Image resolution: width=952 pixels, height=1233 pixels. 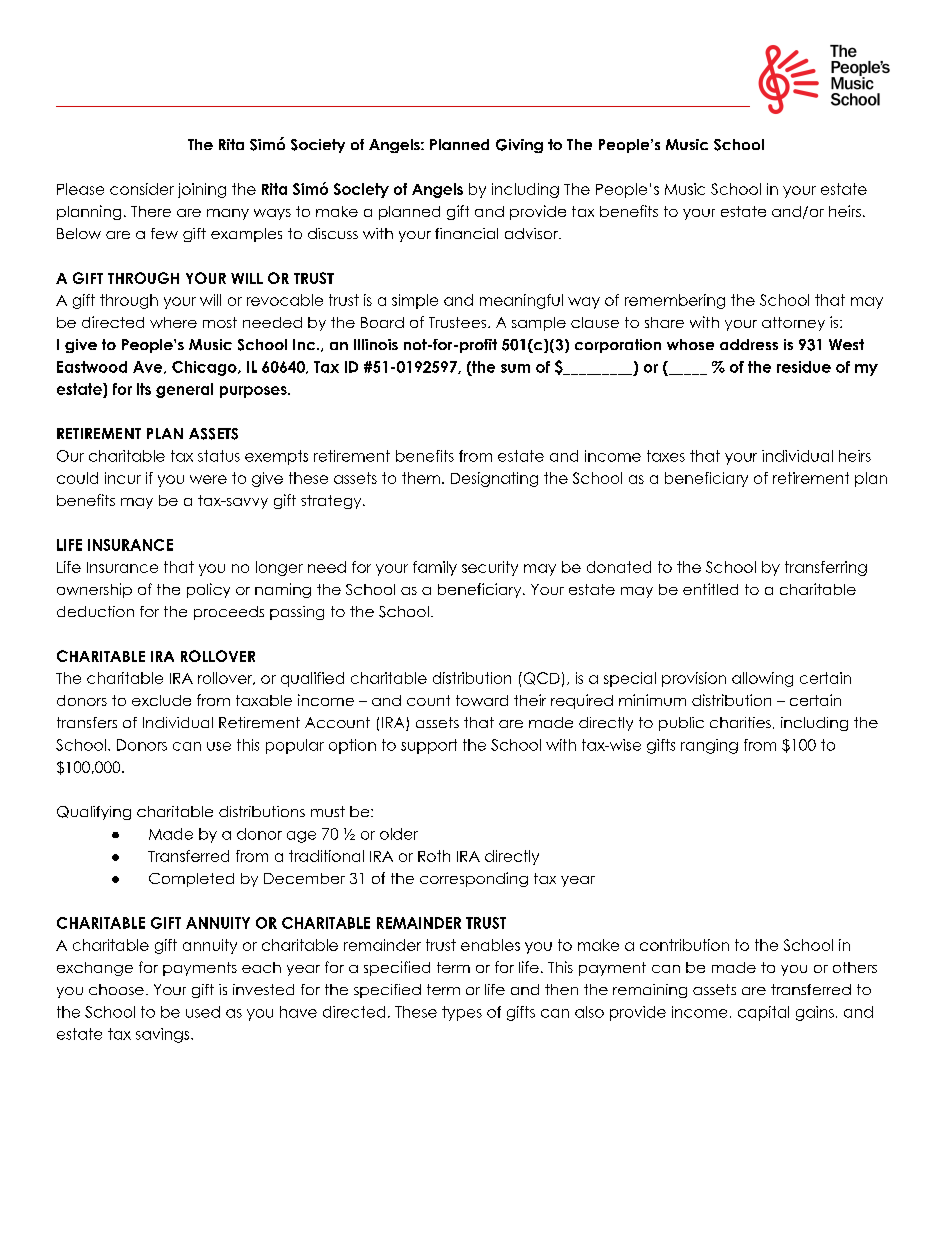 What do you see at coordinates (203, 1012) in the document?
I see `used` at bounding box center [203, 1012].
